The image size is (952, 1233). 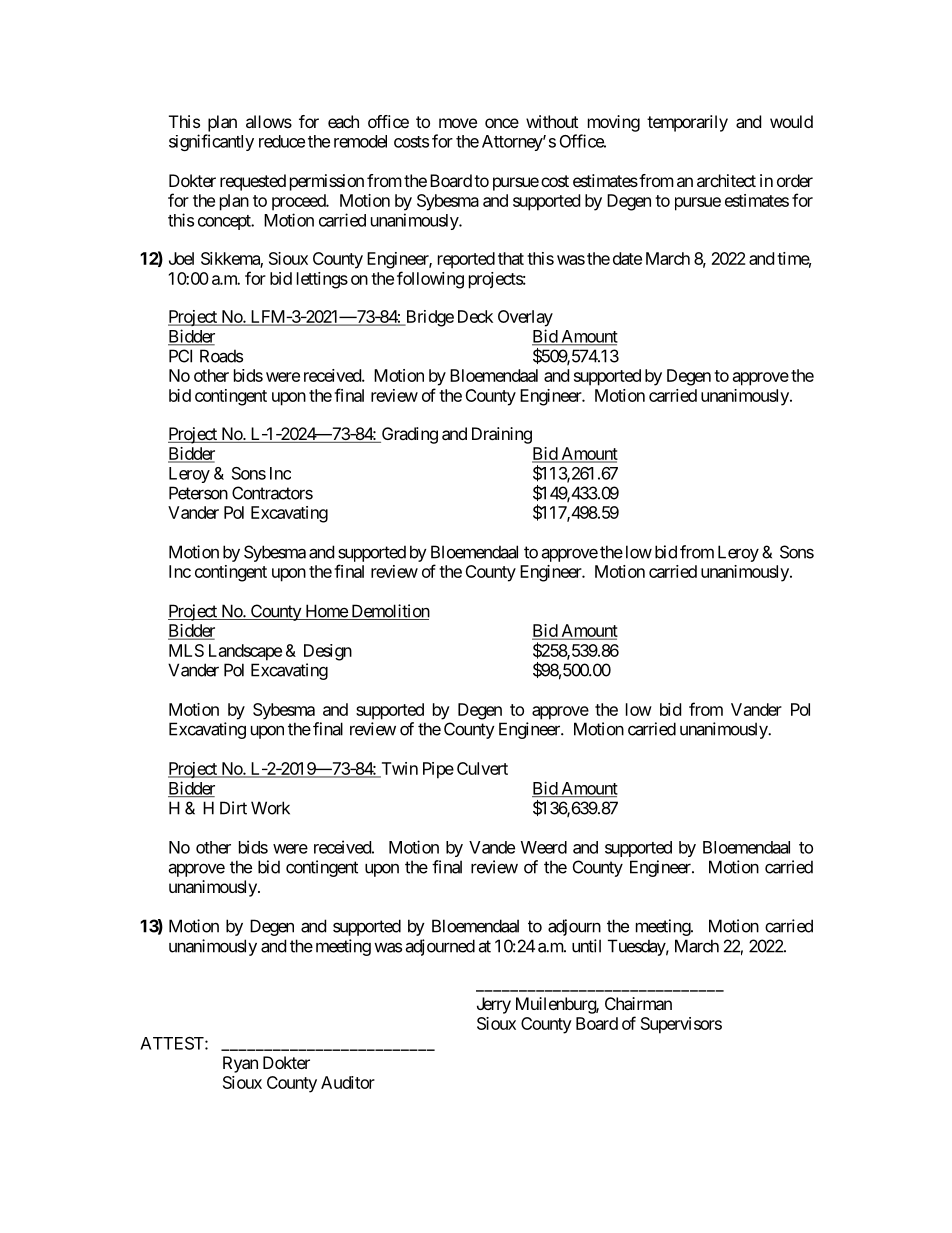 What do you see at coordinates (240, 1064) in the image?
I see `Ryan` at bounding box center [240, 1064].
